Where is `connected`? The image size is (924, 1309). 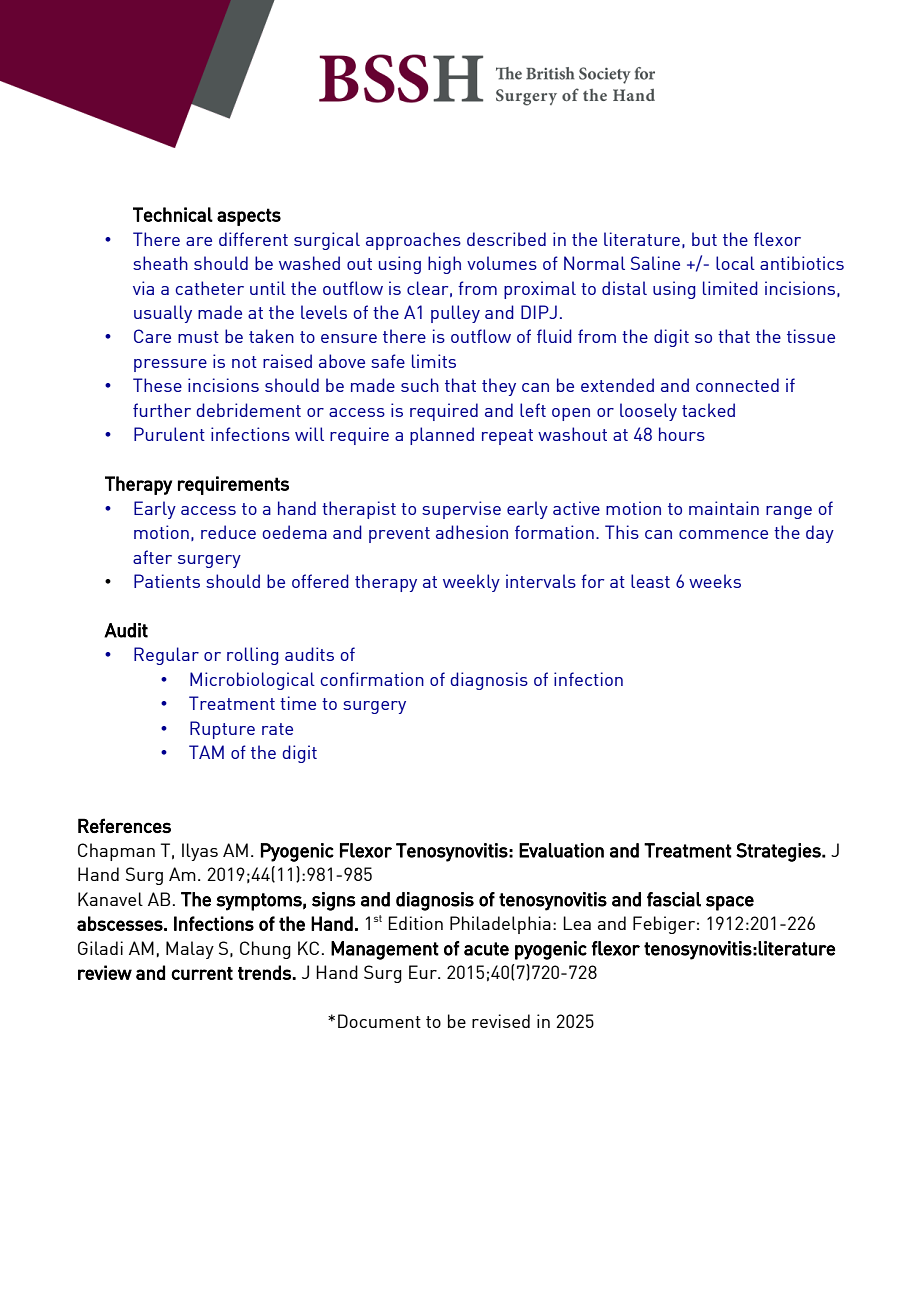 connected is located at coordinates (737, 385).
